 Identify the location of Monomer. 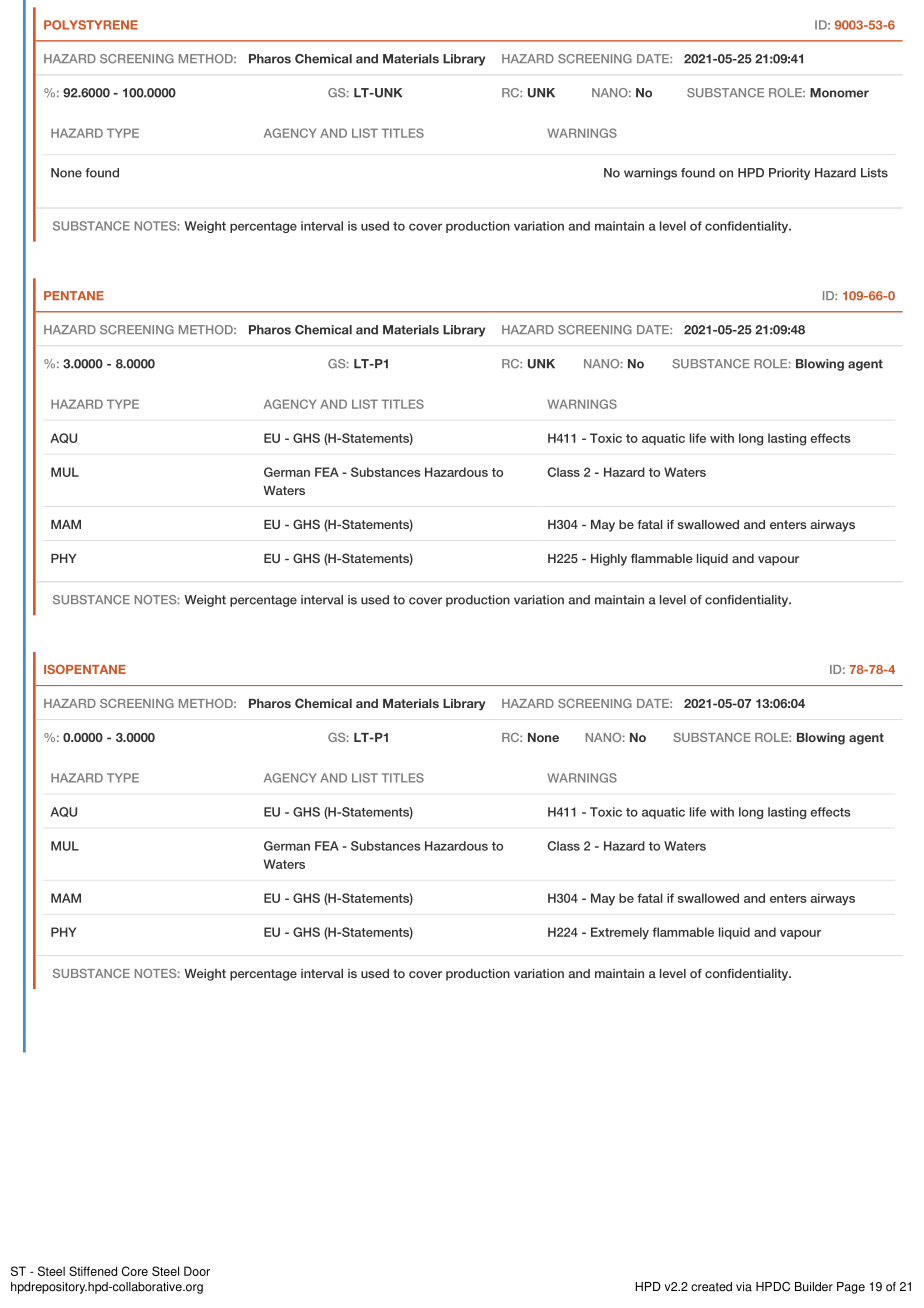
(839, 93).
